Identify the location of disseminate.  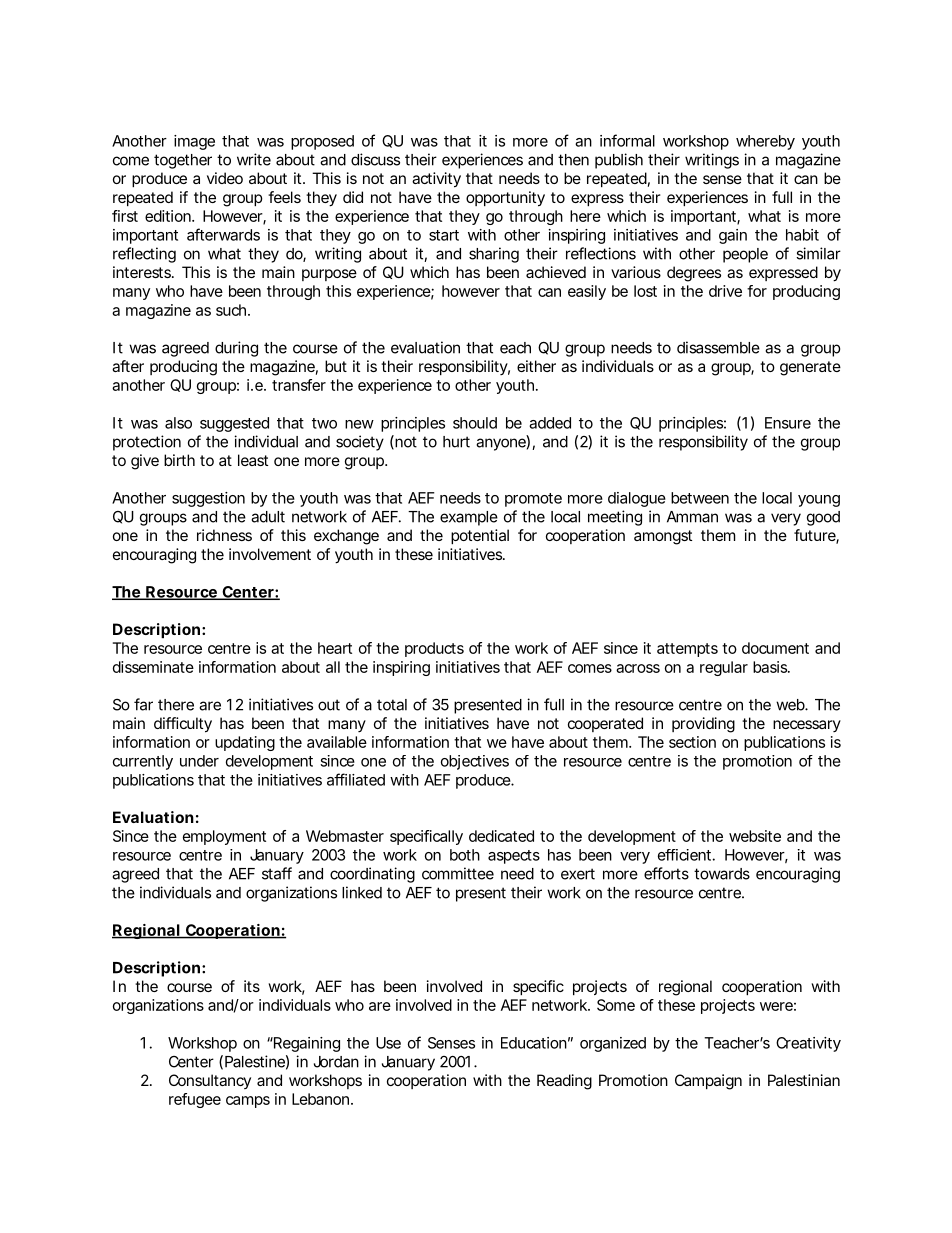
(153, 667).
